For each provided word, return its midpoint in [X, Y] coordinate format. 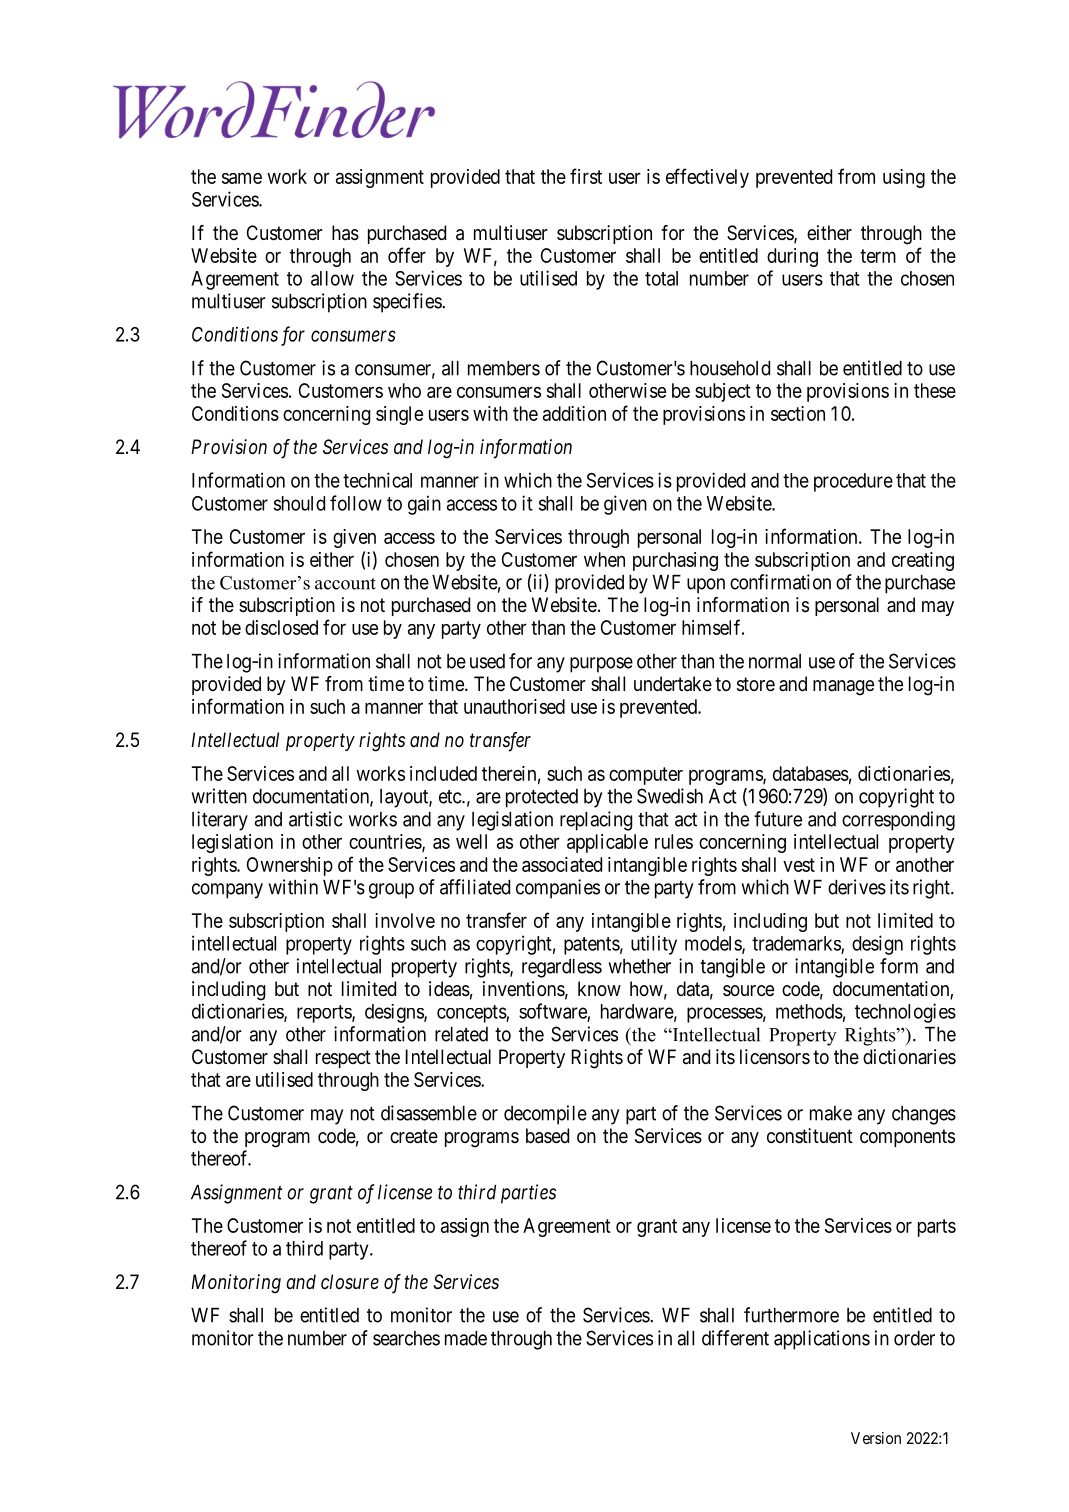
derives [857, 887]
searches [406, 1338]
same [242, 178]
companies [558, 889]
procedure [853, 482]
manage [843, 688]
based [547, 1136]
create [414, 1136]
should [299, 503]
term [878, 256]
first [586, 176]
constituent [810, 1135]
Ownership [290, 866]
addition [574, 413]
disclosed [281, 627]
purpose [601, 665]
